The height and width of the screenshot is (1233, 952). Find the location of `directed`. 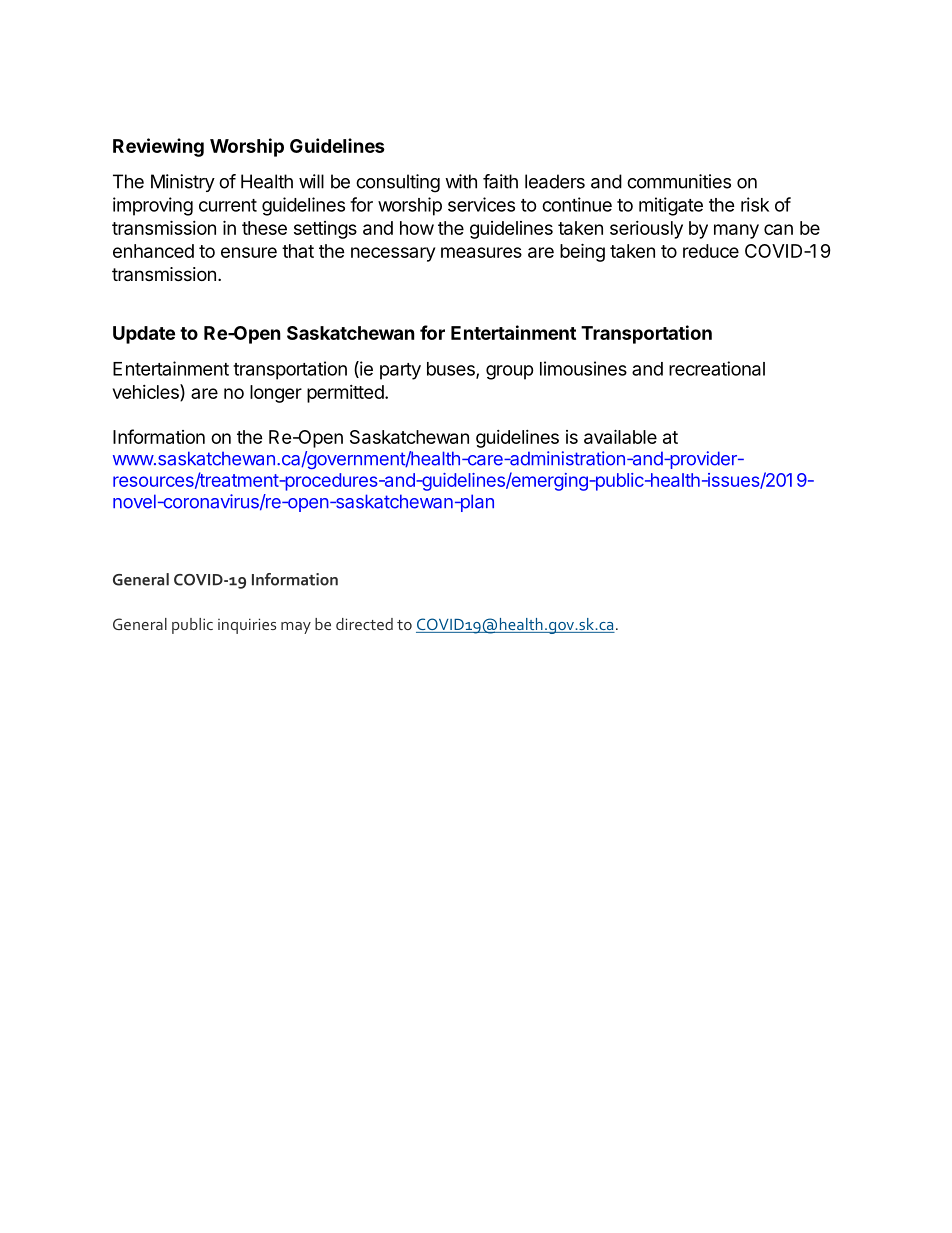

directed is located at coordinates (364, 624).
